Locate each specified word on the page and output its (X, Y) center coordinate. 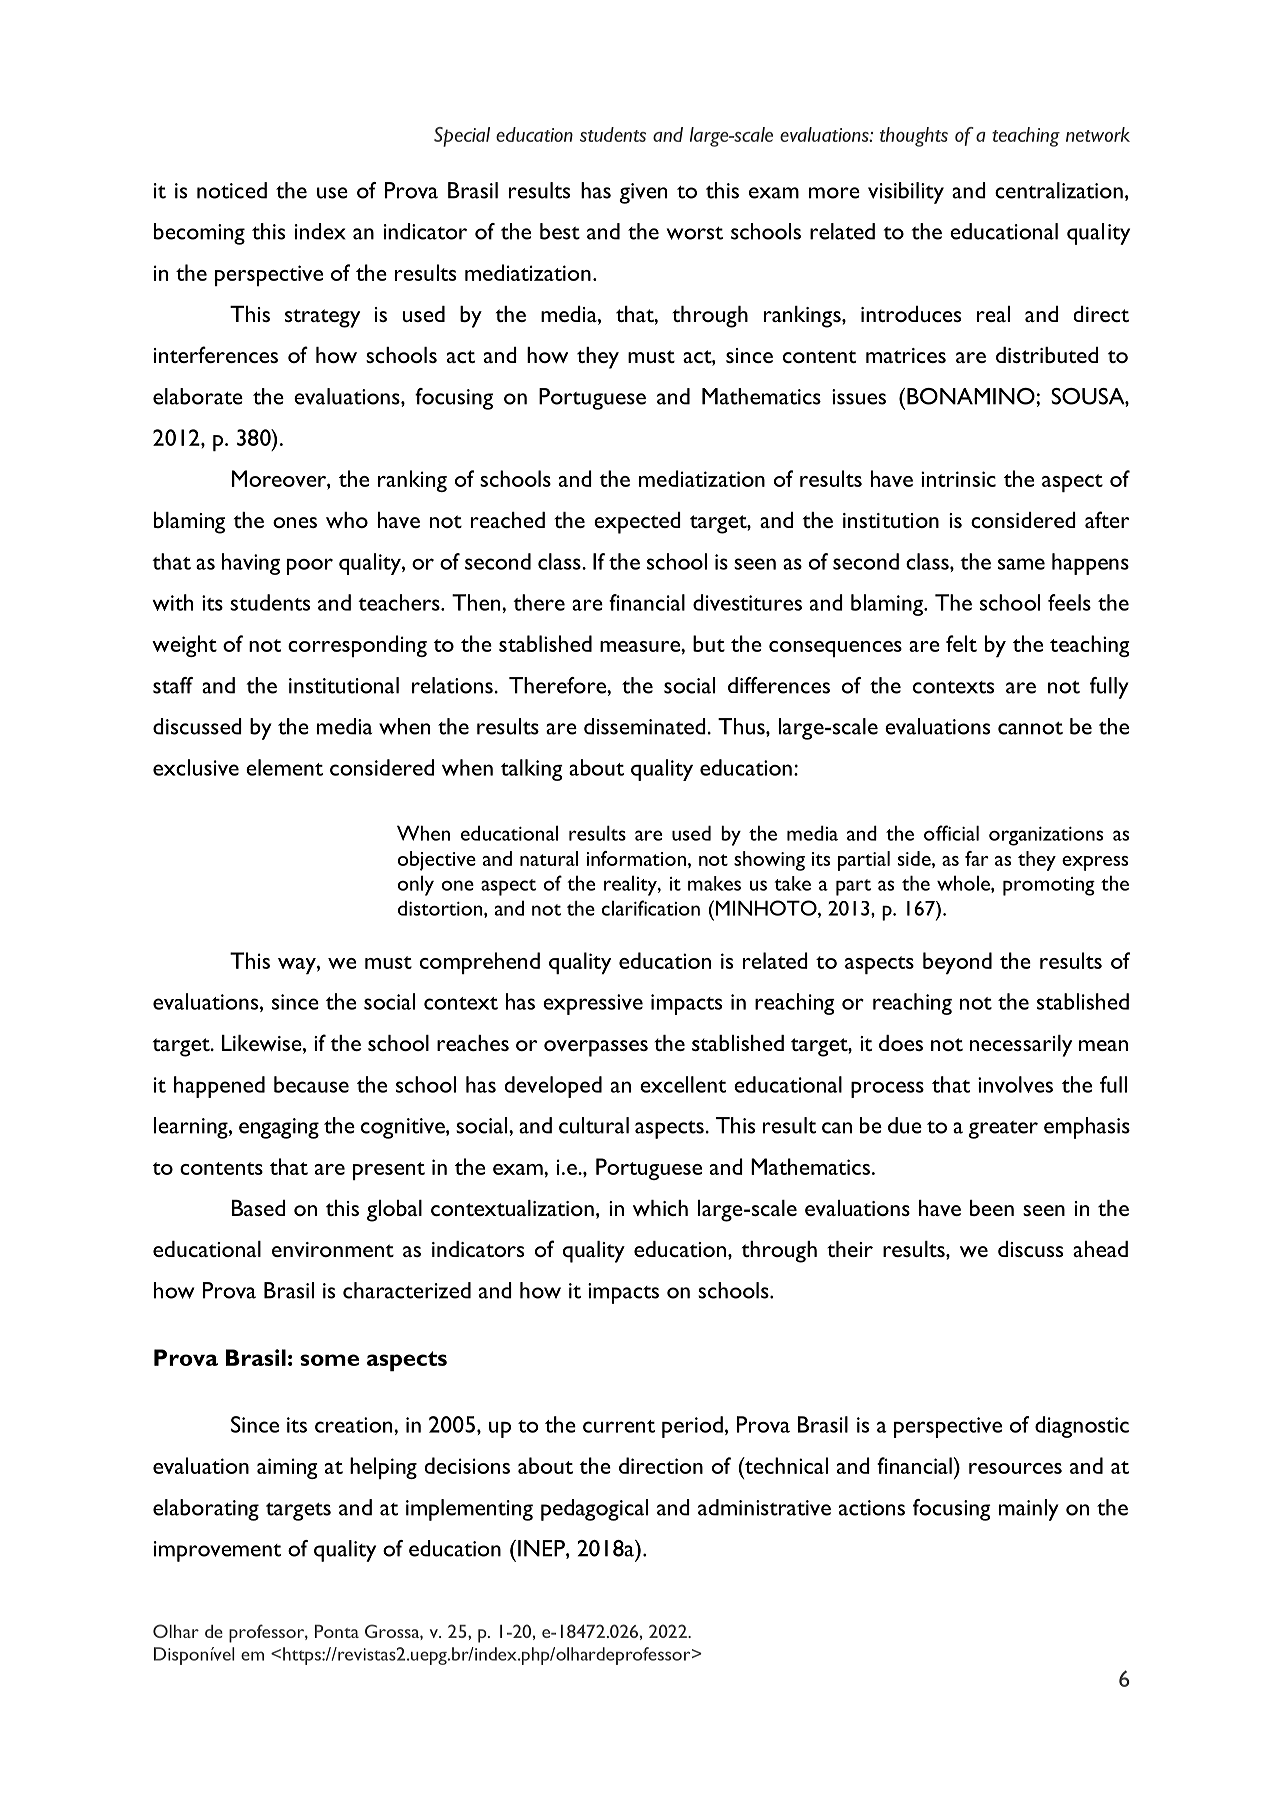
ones (295, 522)
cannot (1030, 728)
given (643, 193)
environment (333, 1249)
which (660, 1208)
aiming (287, 1468)
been (992, 1208)
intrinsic (958, 479)
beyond (957, 963)
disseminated (646, 726)
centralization (1059, 190)
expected (637, 523)
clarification (651, 908)
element (284, 767)
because (311, 1084)
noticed (232, 190)
